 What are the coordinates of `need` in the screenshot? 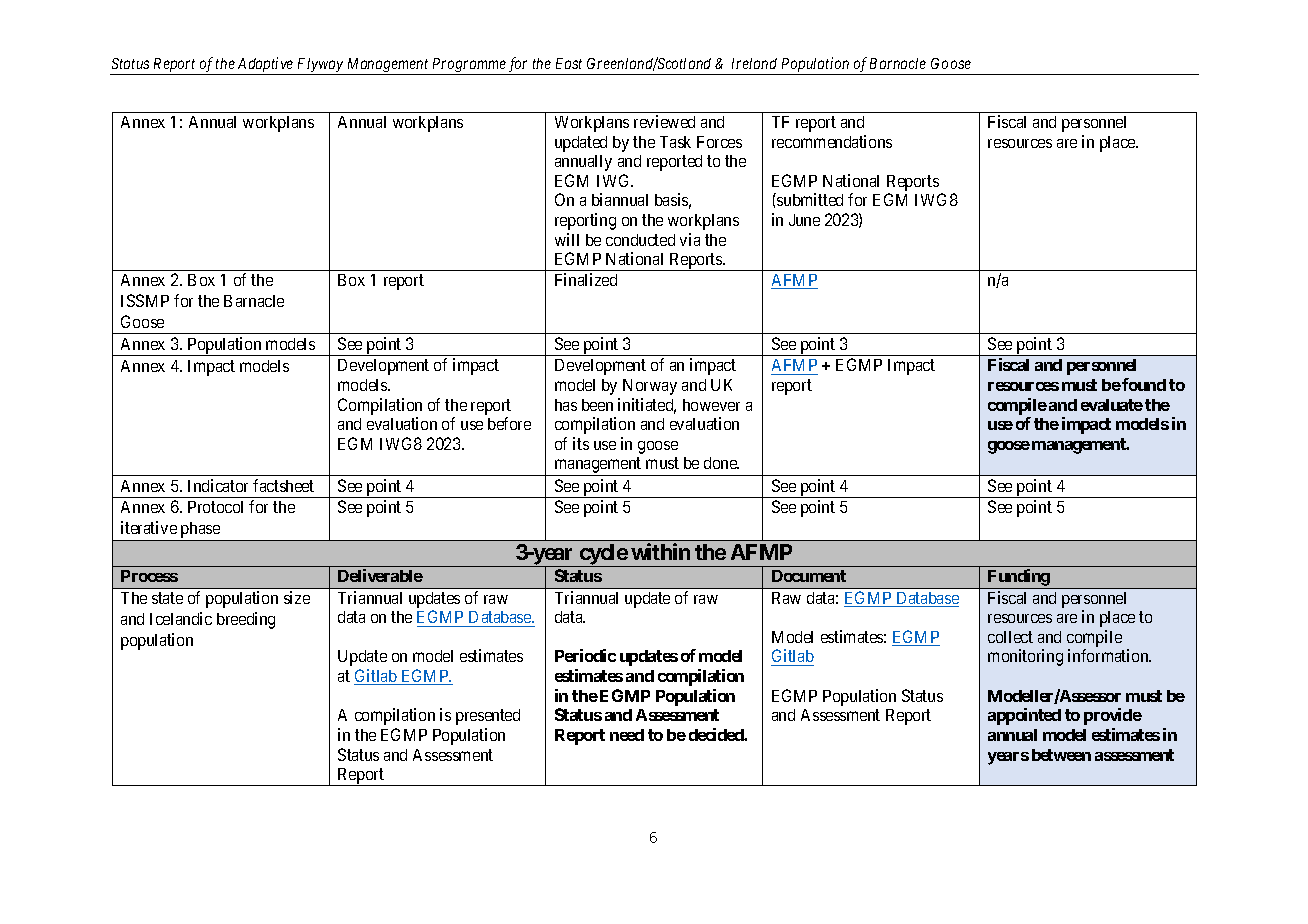 It's located at (627, 735).
